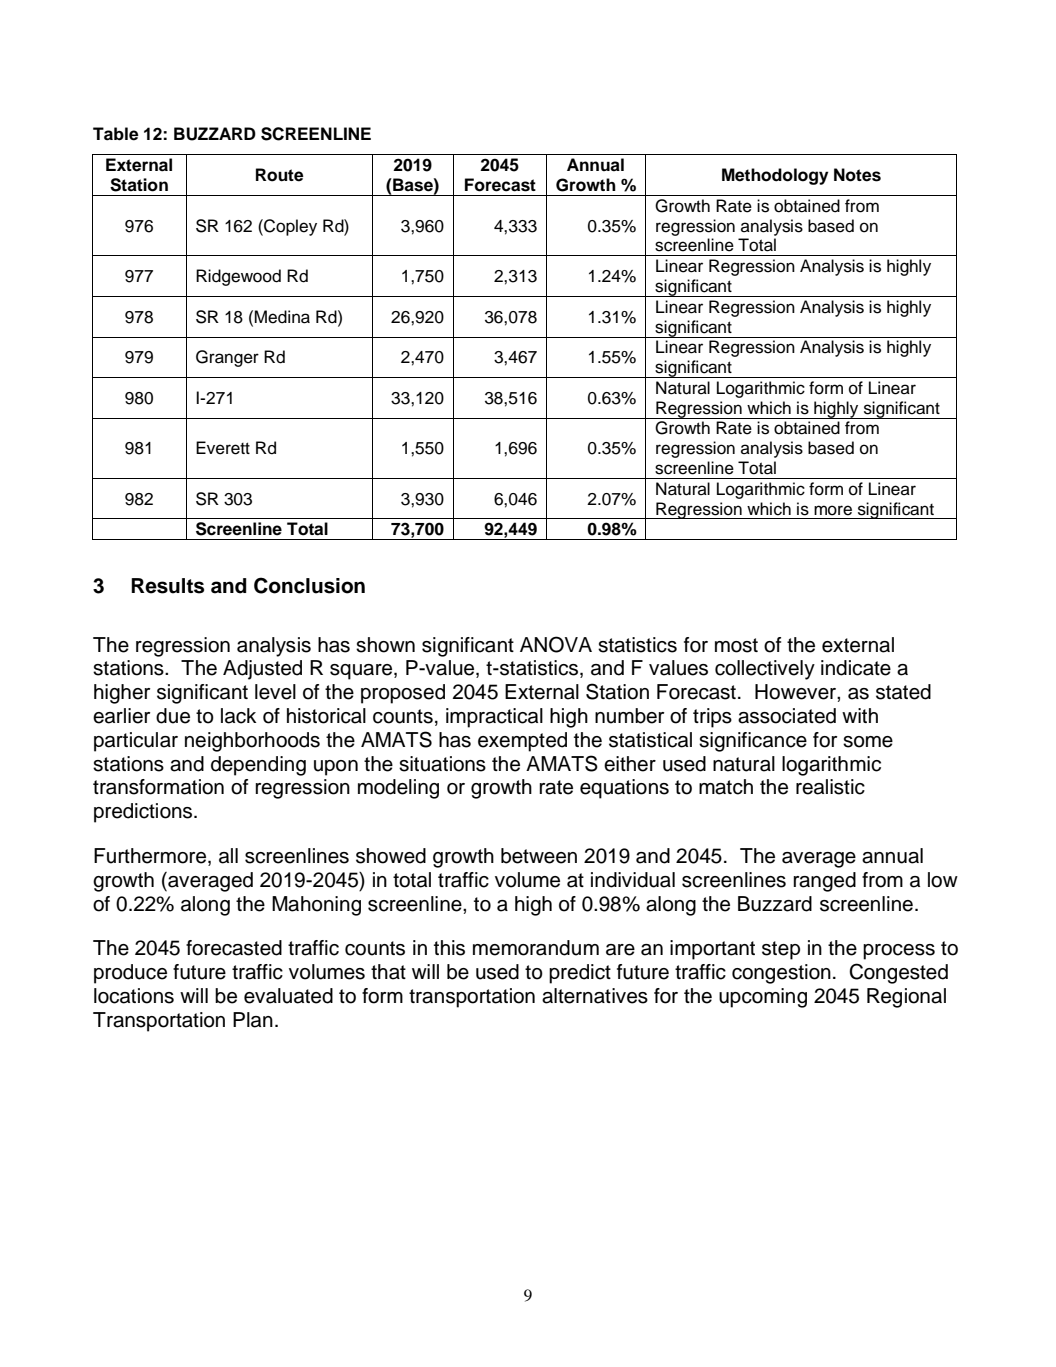 This page has height=1367, width=1056. Describe the element at coordinates (775, 176) in the page. I see `Methodology` at that location.
